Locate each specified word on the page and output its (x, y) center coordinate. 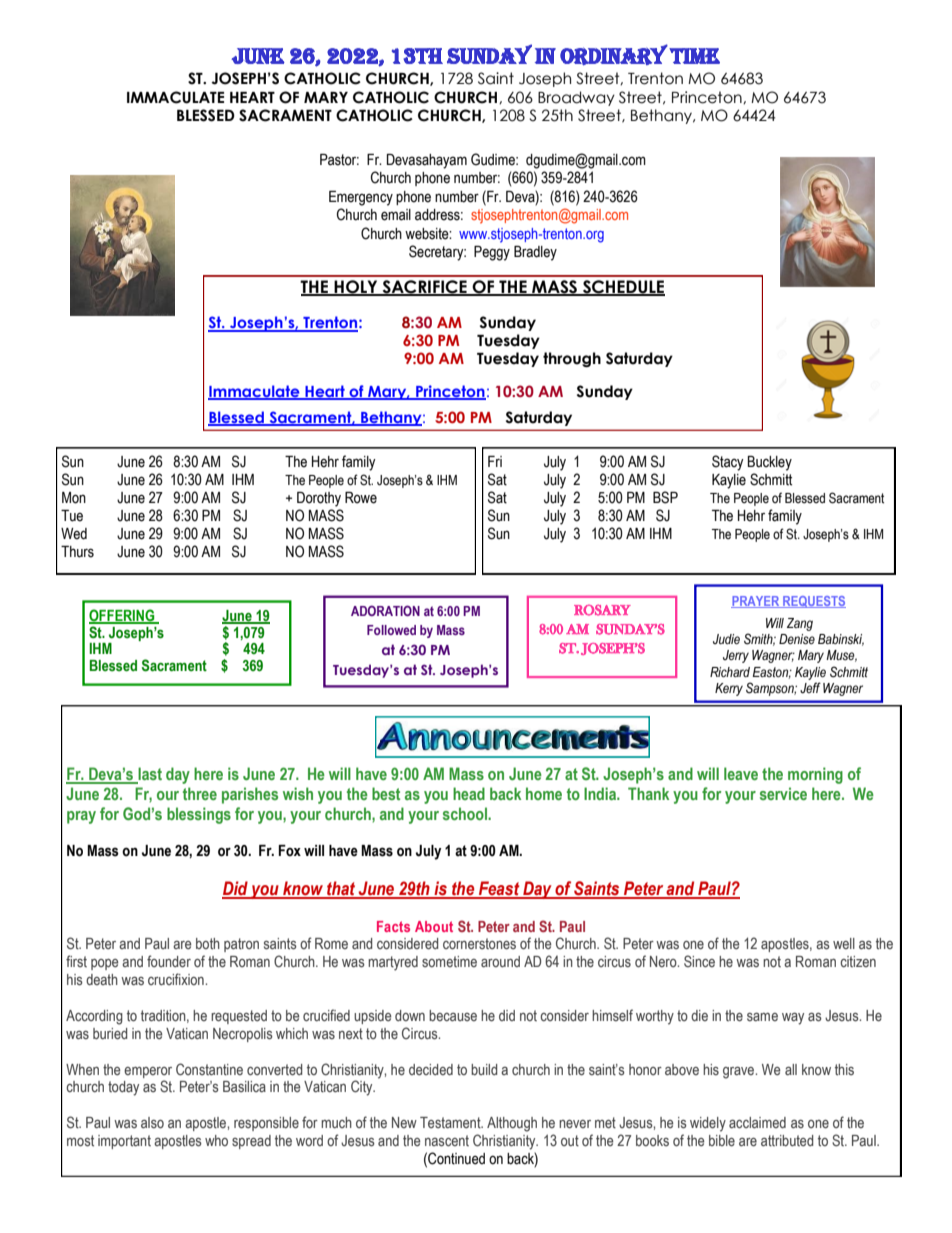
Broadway (576, 98)
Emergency (361, 198)
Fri (495, 461)
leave (741, 773)
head (469, 793)
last (149, 775)
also (152, 1122)
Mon (74, 498)
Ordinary (614, 54)
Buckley (770, 463)
